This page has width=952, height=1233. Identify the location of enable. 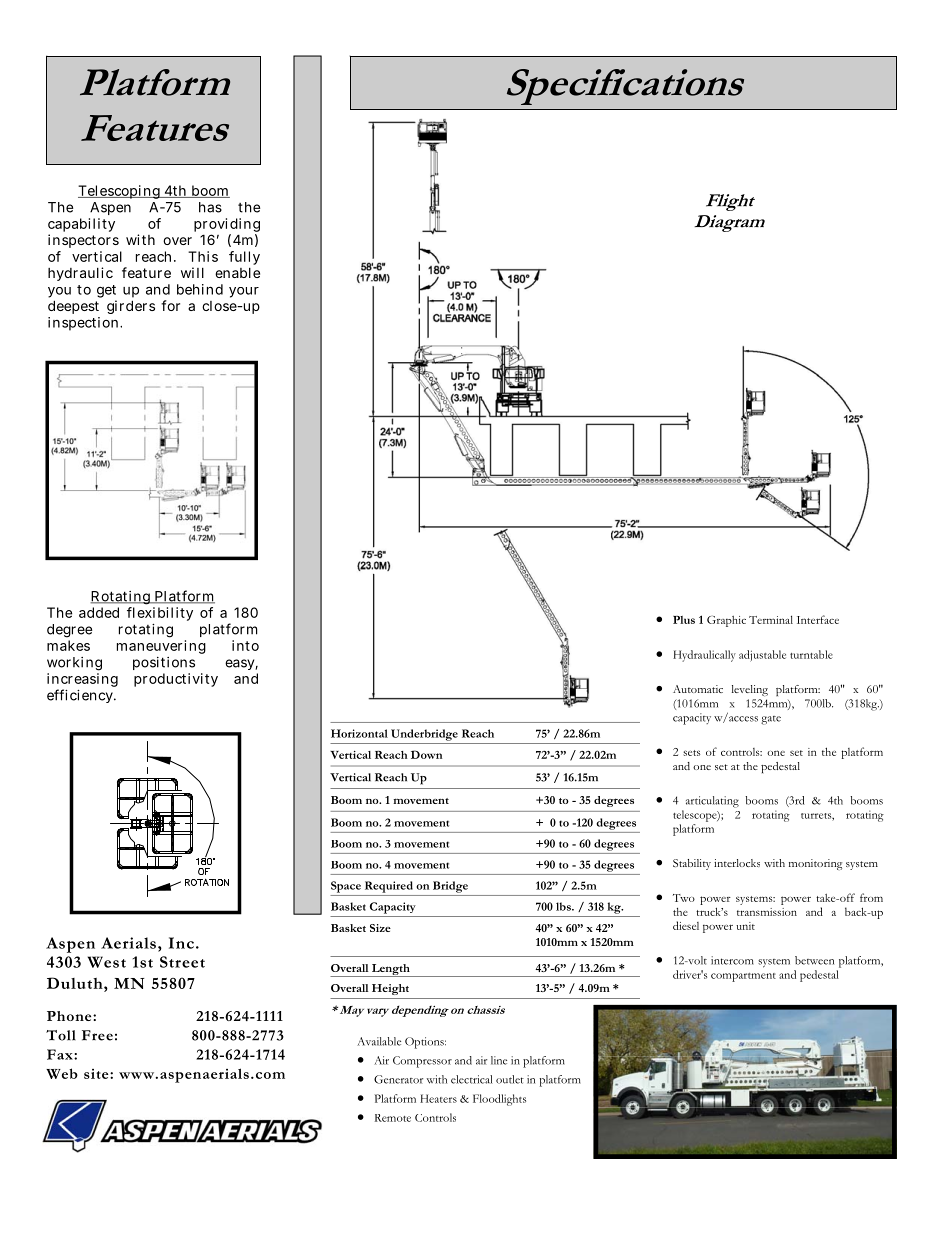
(237, 273).
